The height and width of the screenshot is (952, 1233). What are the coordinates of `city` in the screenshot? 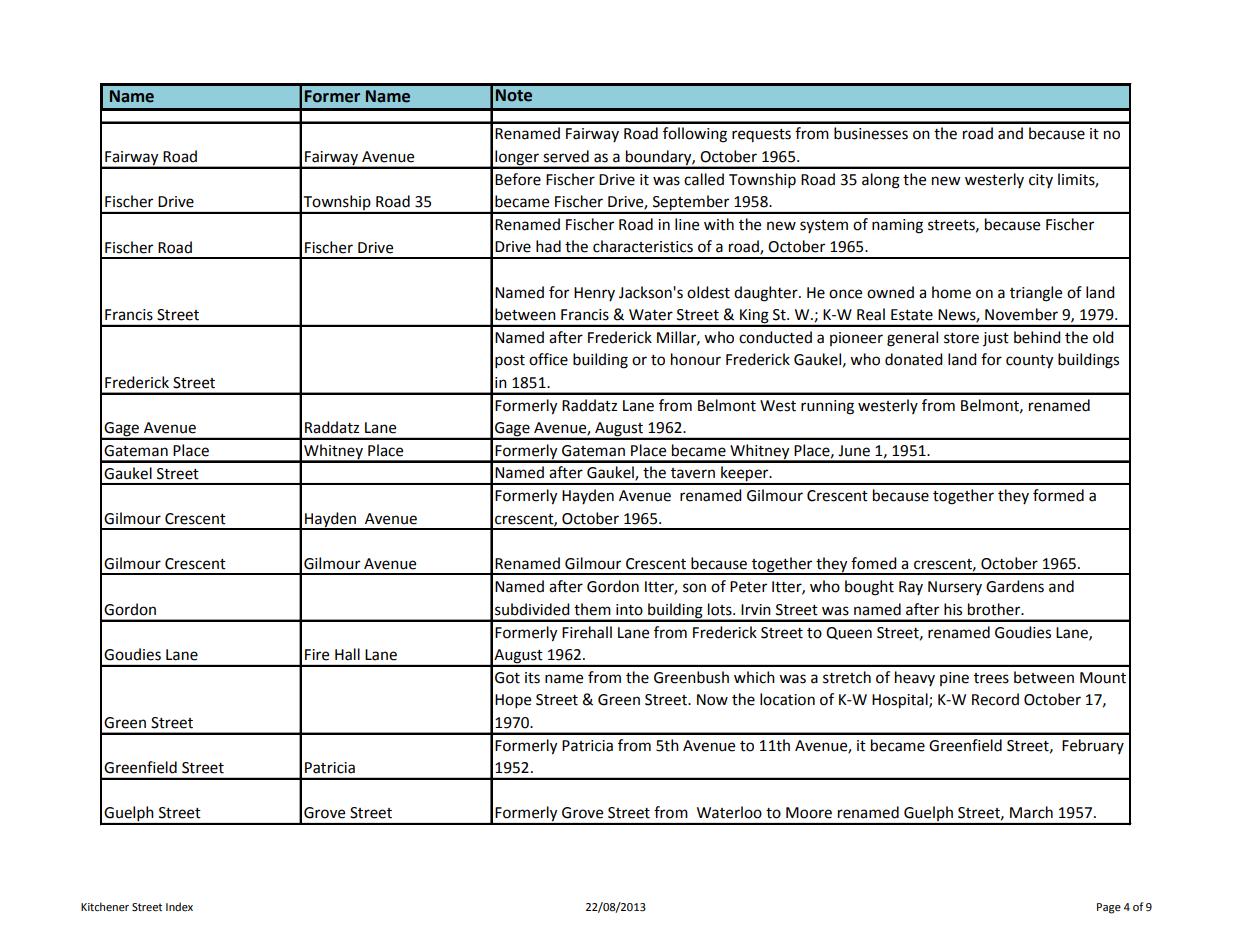 It's located at (1041, 181).
